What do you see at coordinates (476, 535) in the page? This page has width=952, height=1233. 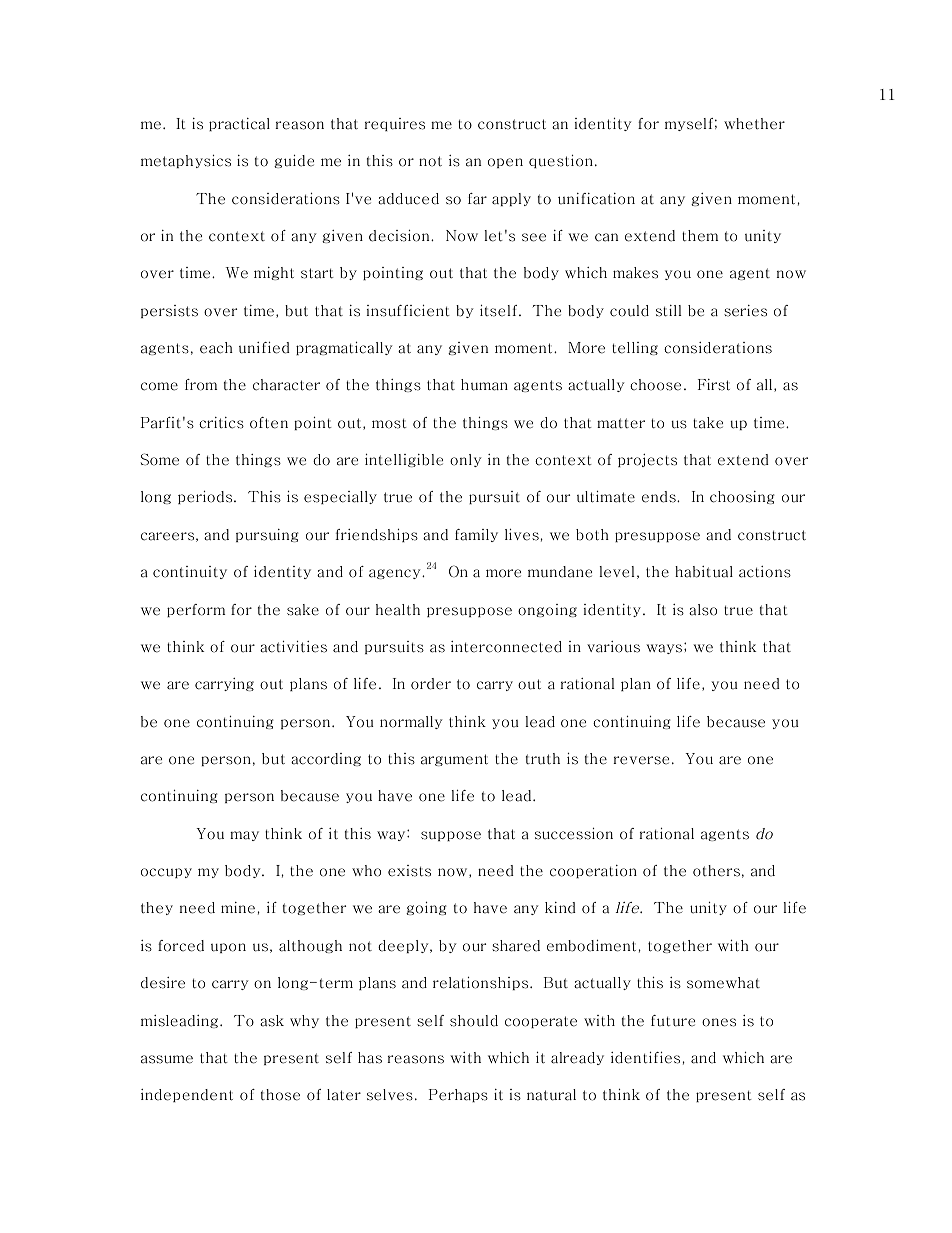 I see `family` at bounding box center [476, 535].
